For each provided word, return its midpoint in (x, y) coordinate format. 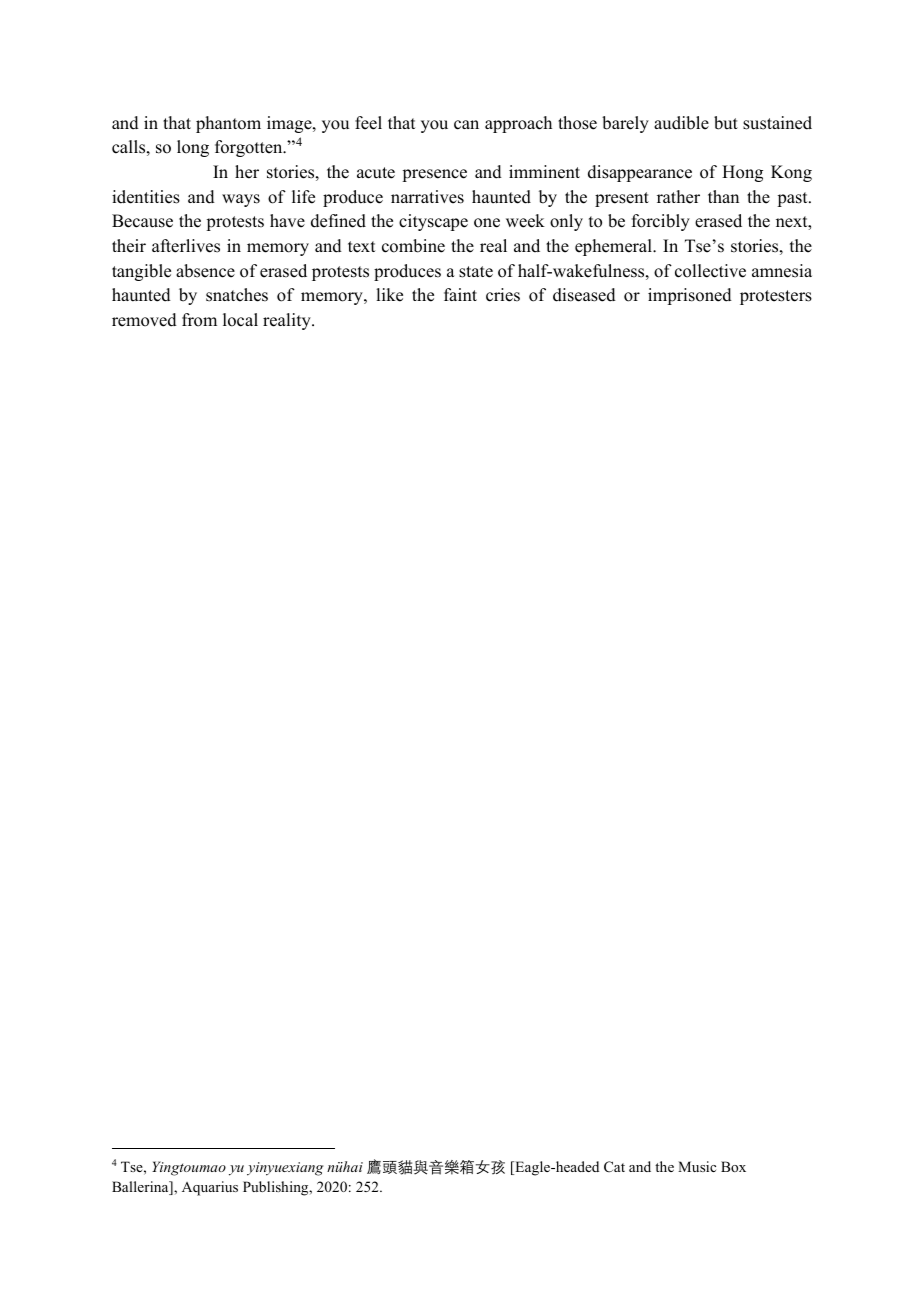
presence (434, 175)
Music (697, 1166)
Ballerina (141, 1188)
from (199, 320)
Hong (742, 173)
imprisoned (690, 296)
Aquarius (210, 1188)
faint (460, 294)
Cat (614, 1166)
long (193, 148)
